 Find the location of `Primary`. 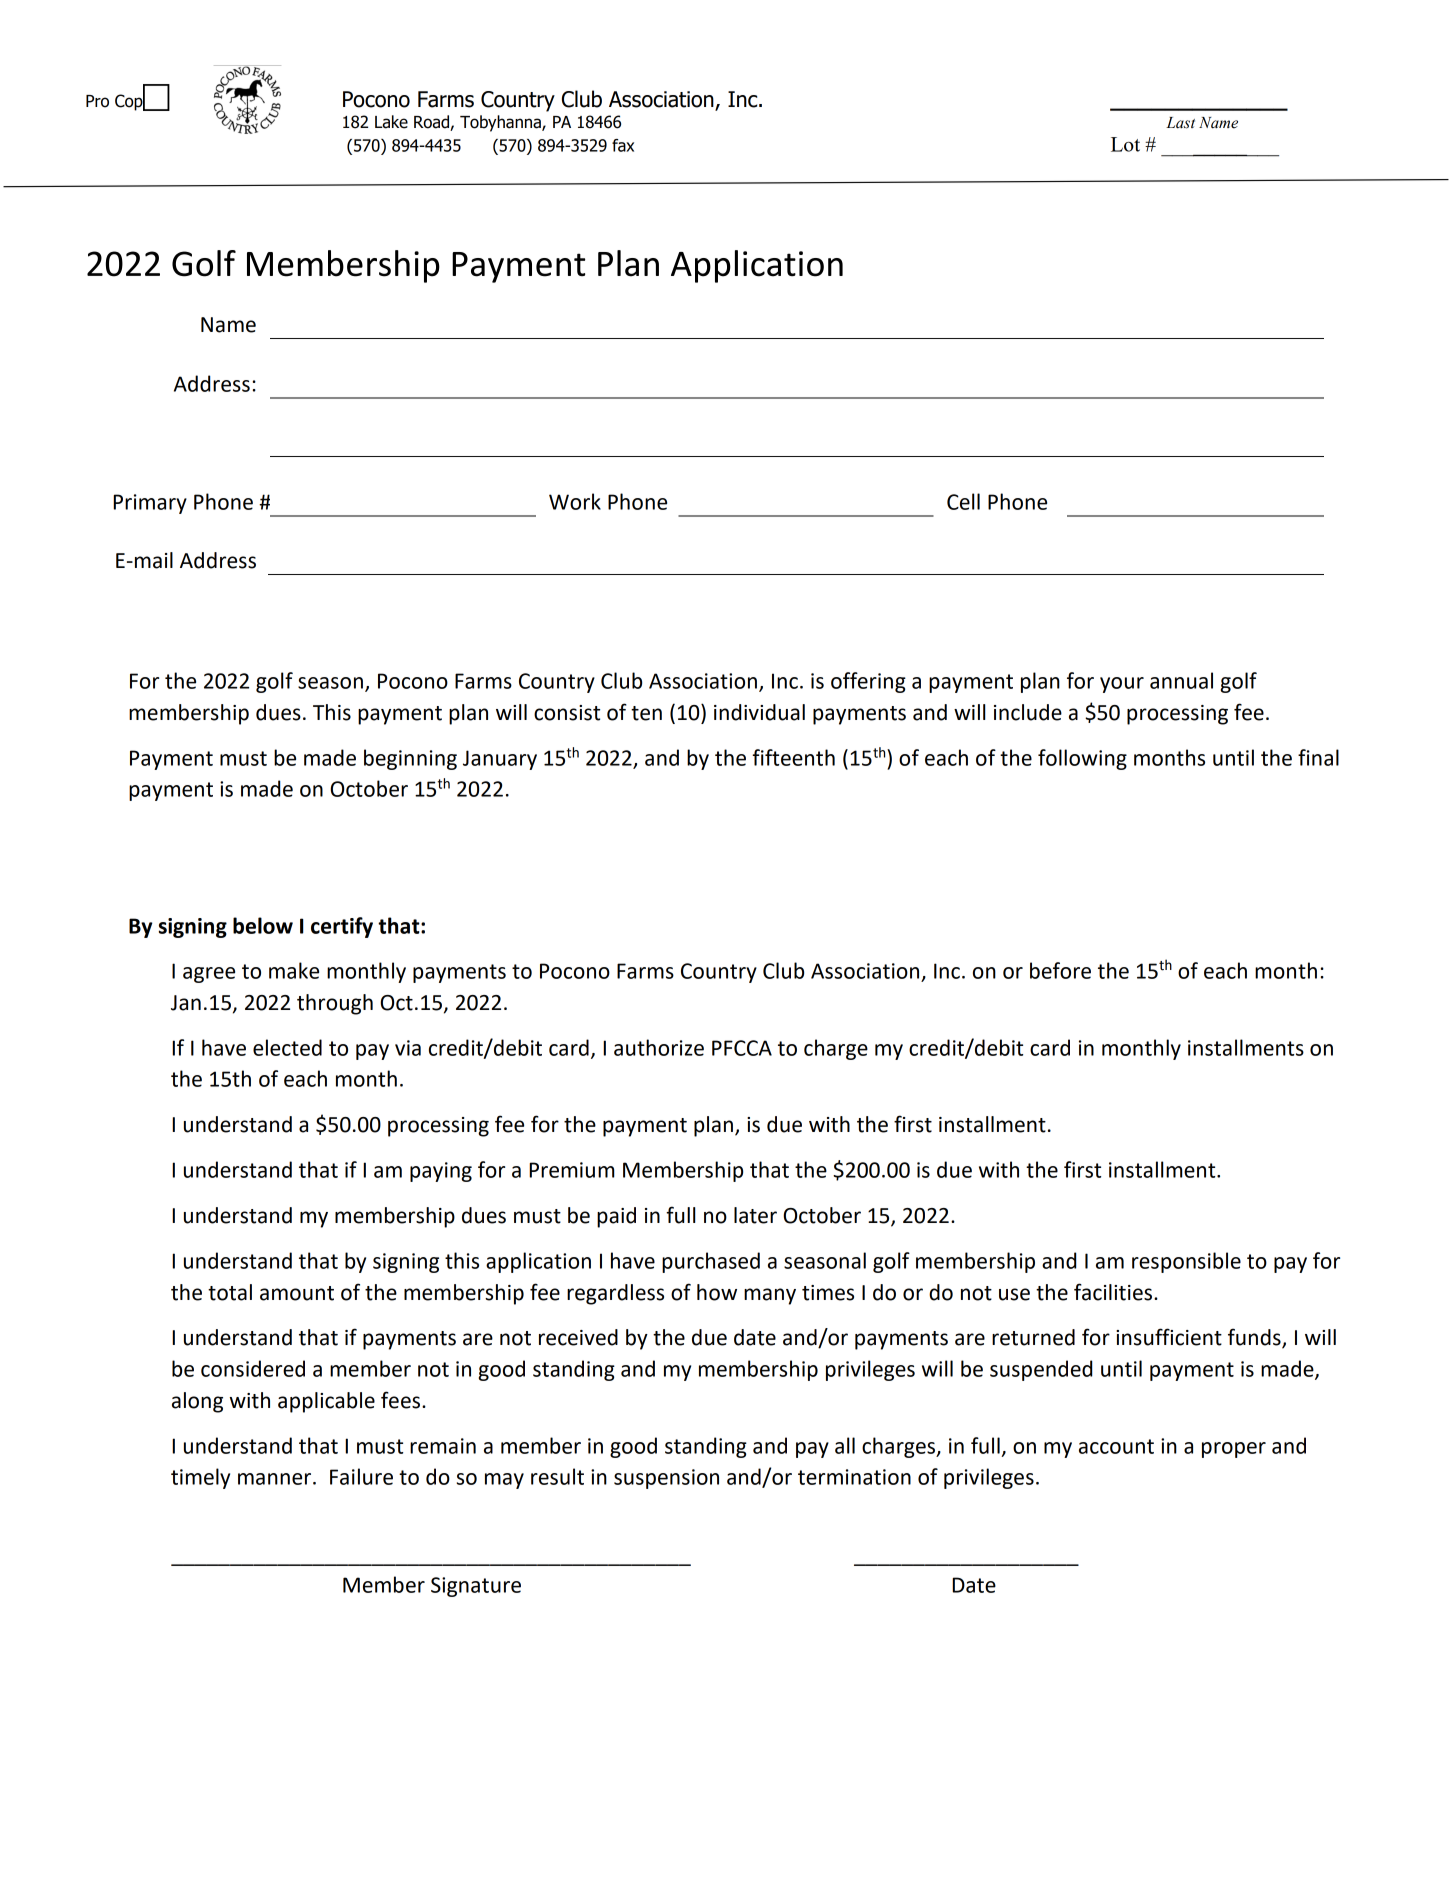

Primary is located at coordinates (150, 504).
